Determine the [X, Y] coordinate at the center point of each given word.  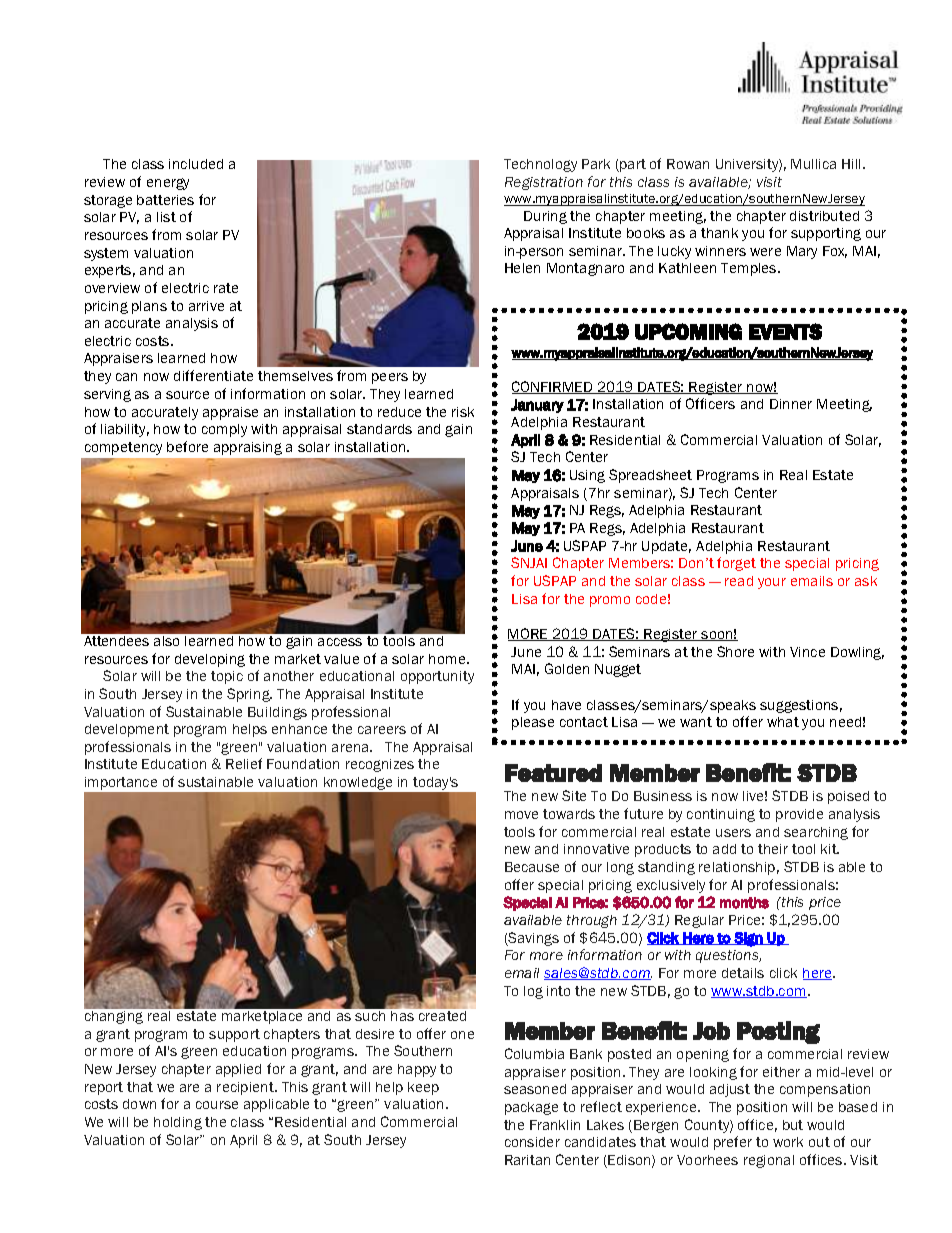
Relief [244, 763]
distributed [824, 216]
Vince [807, 652]
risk [463, 412]
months [744, 903]
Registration [544, 183]
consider [532, 1142]
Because [532, 867]
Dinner [791, 404]
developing [210, 660]
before [187, 446]
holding [178, 1123]
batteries [165, 200]
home [448, 659]
